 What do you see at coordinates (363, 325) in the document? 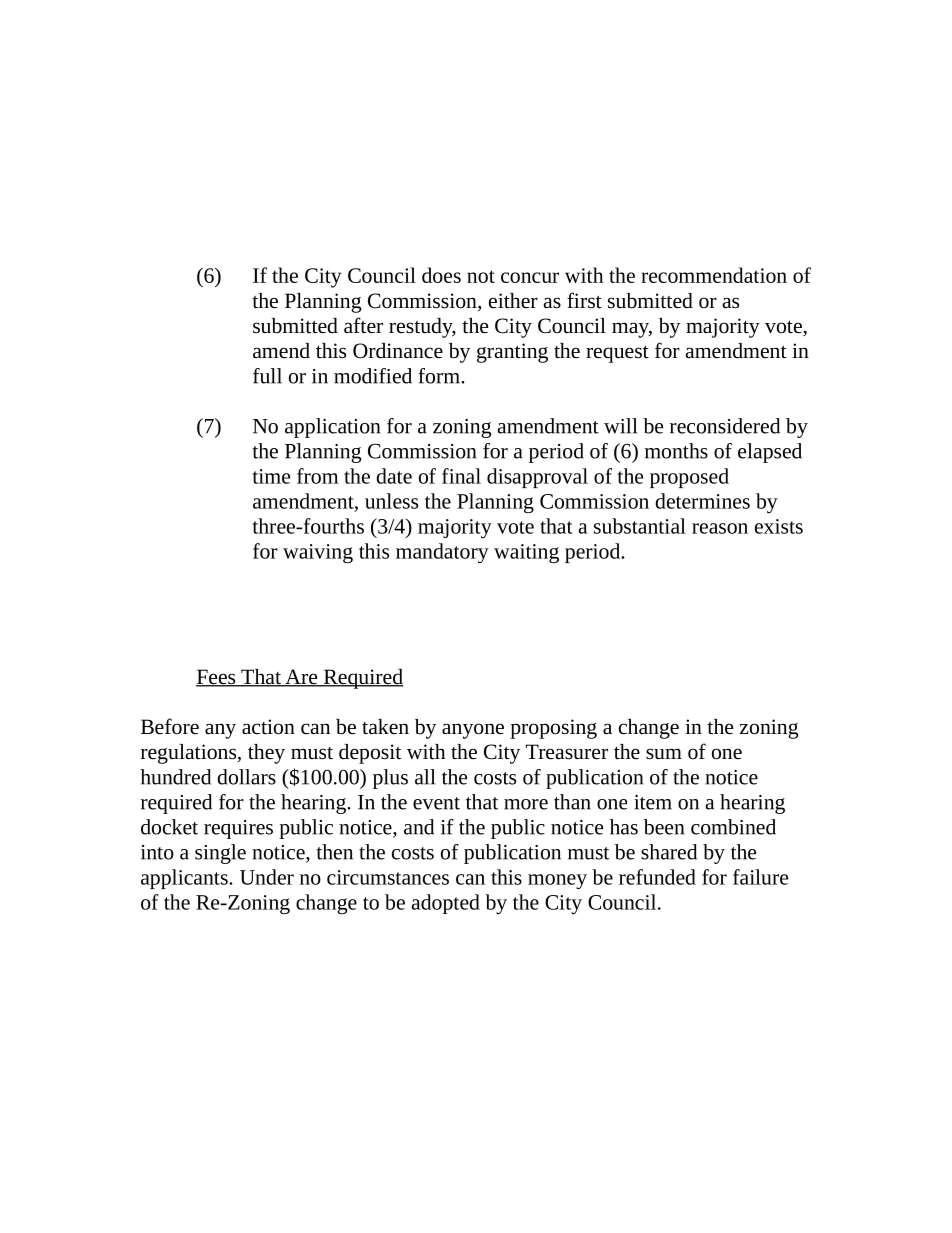
I see `after` at bounding box center [363, 325].
